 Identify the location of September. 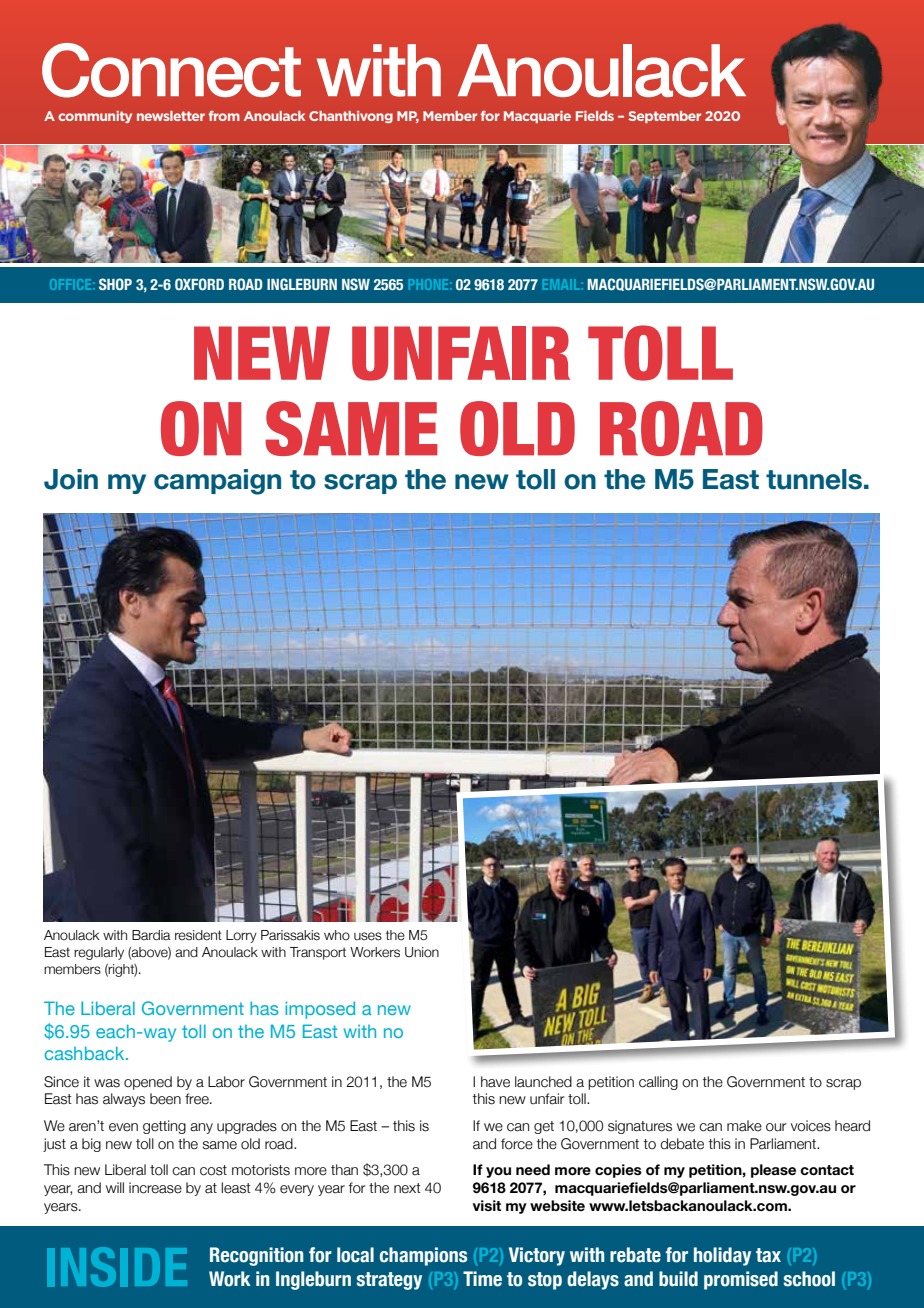
(665, 117).
